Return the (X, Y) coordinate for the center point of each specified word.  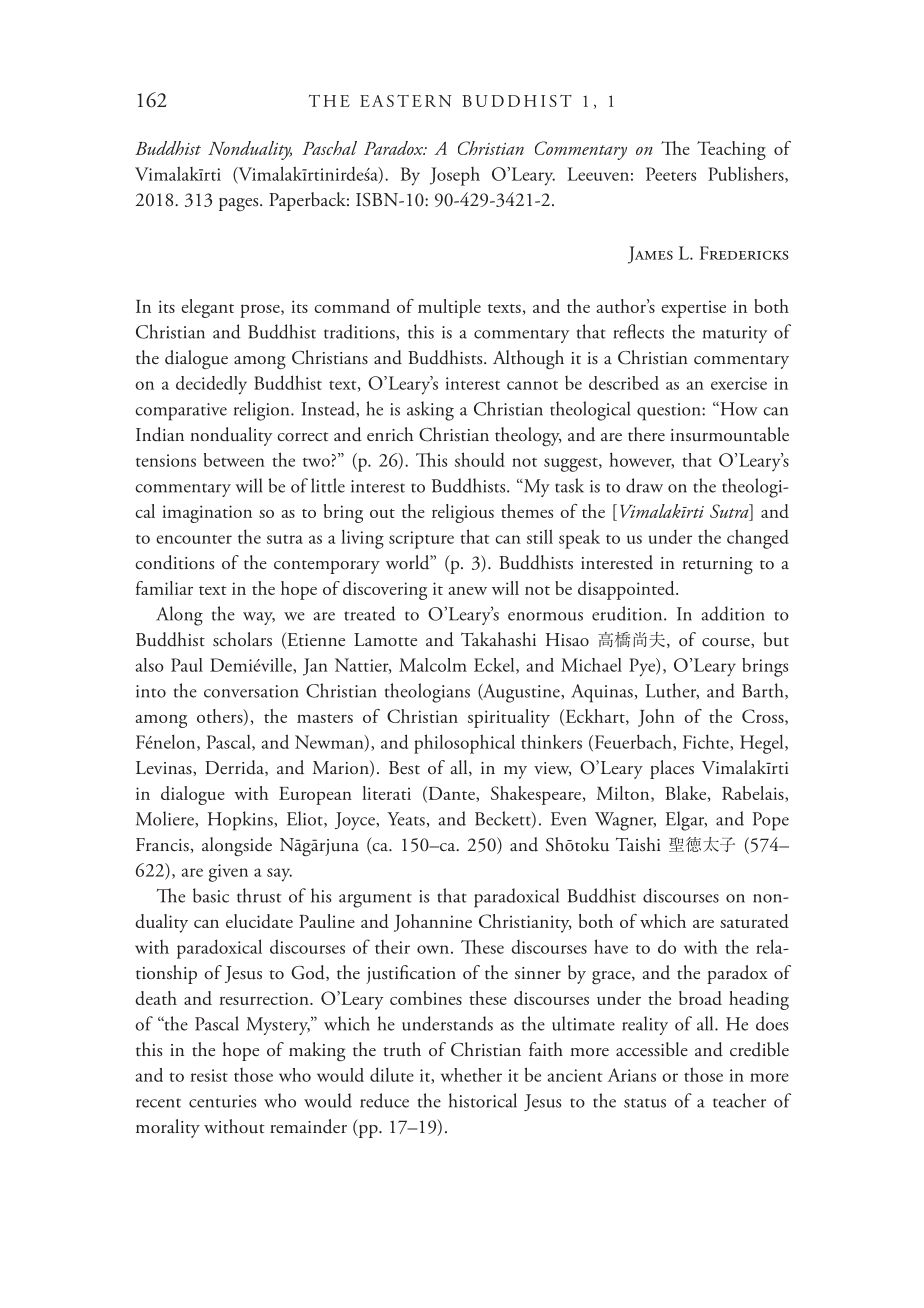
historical (483, 1100)
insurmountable (729, 434)
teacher (739, 1100)
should (480, 459)
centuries (222, 1101)
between (234, 460)
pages (240, 205)
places (672, 769)
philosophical (464, 744)
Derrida (235, 768)
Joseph (455, 176)
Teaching (731, 150)
